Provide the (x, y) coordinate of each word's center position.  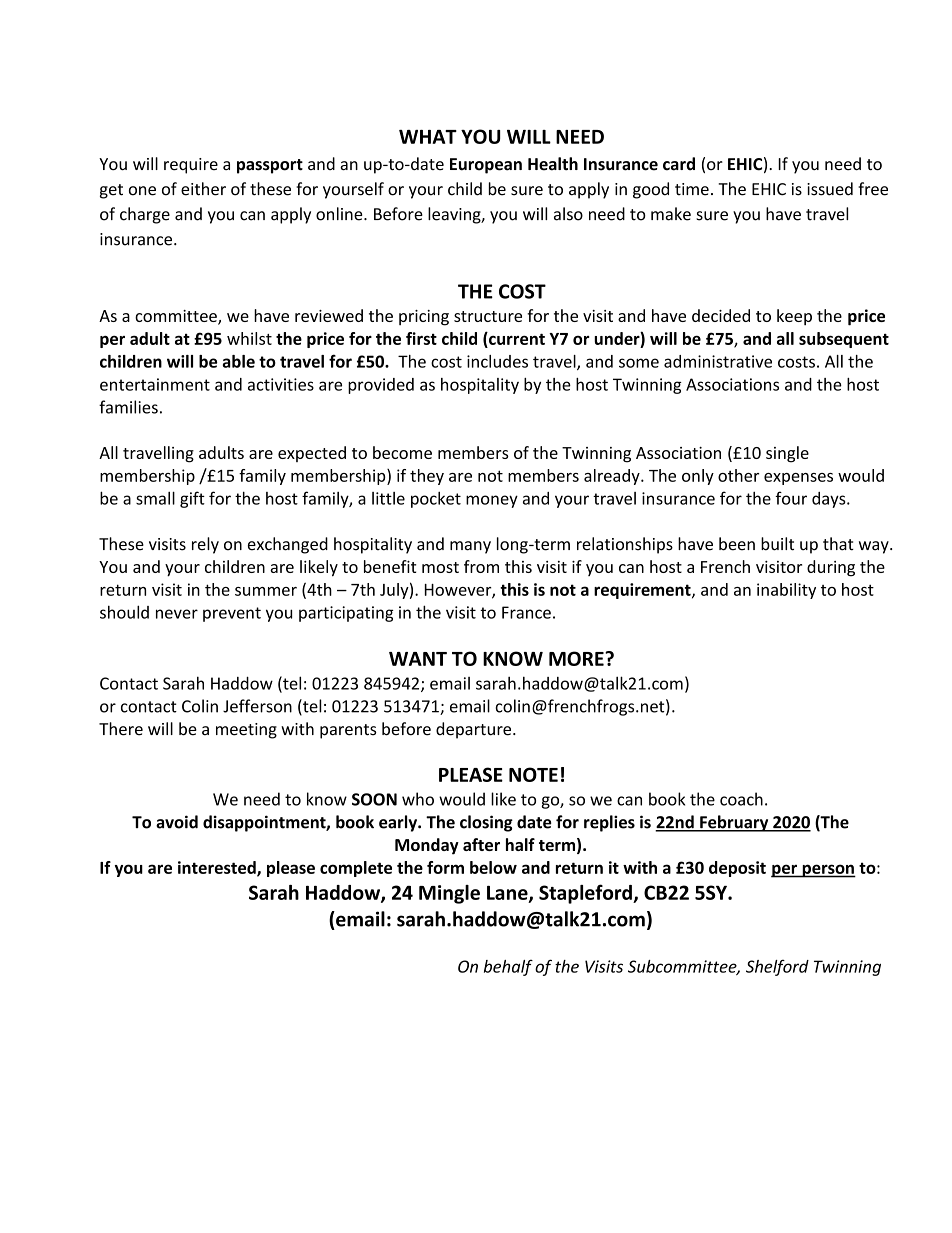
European (486, 166)
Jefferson (257, 706)
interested (218, 868)
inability (786, 591)
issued (830, 189)
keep (794, 317)
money (492, 501)
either (203, 189)
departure (475, 730)
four (791, 498)
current (516, 338)
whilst (249, 338)
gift (192, 499)
